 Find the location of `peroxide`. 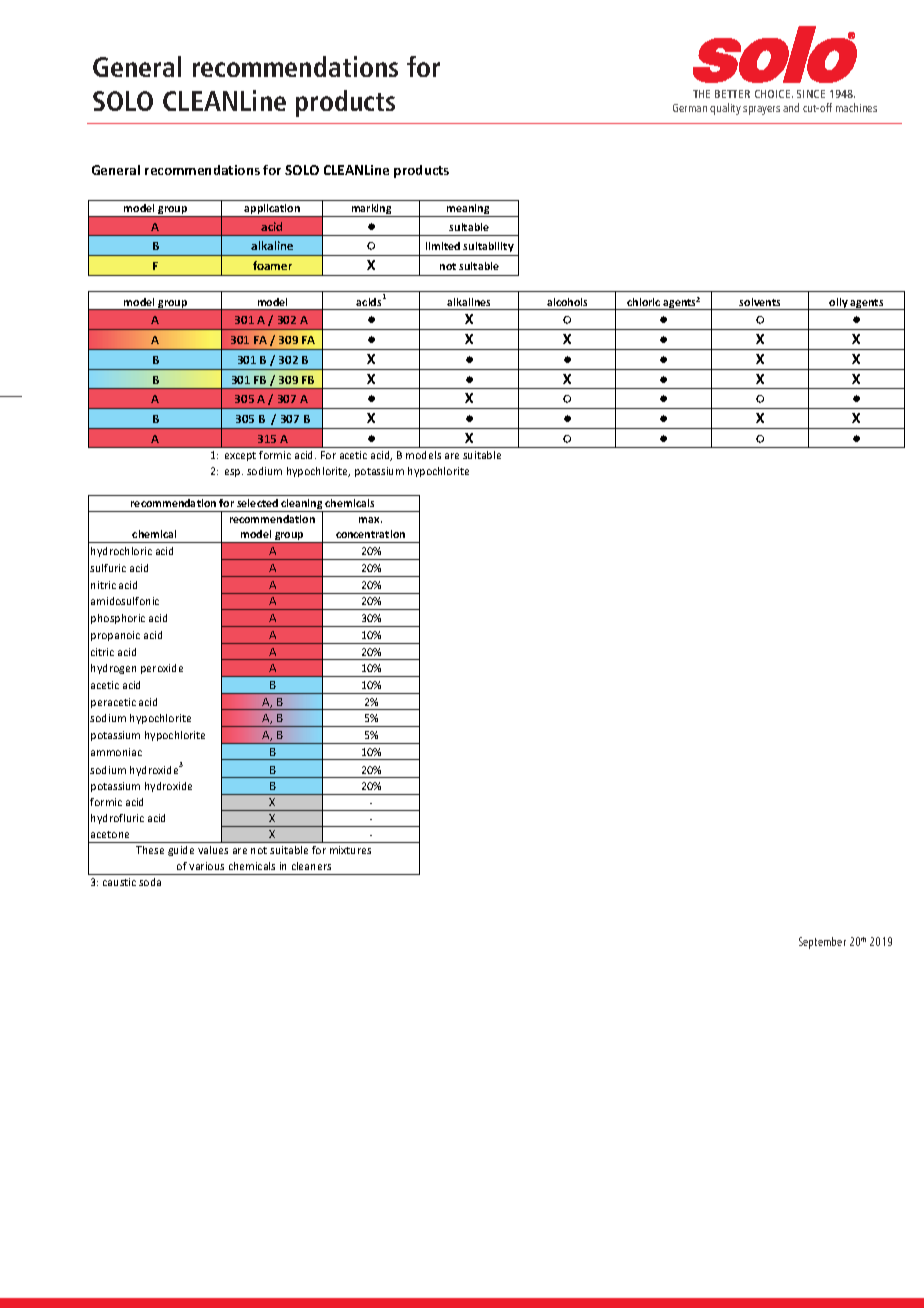

peroxide is located at coordinates (162, 669).
